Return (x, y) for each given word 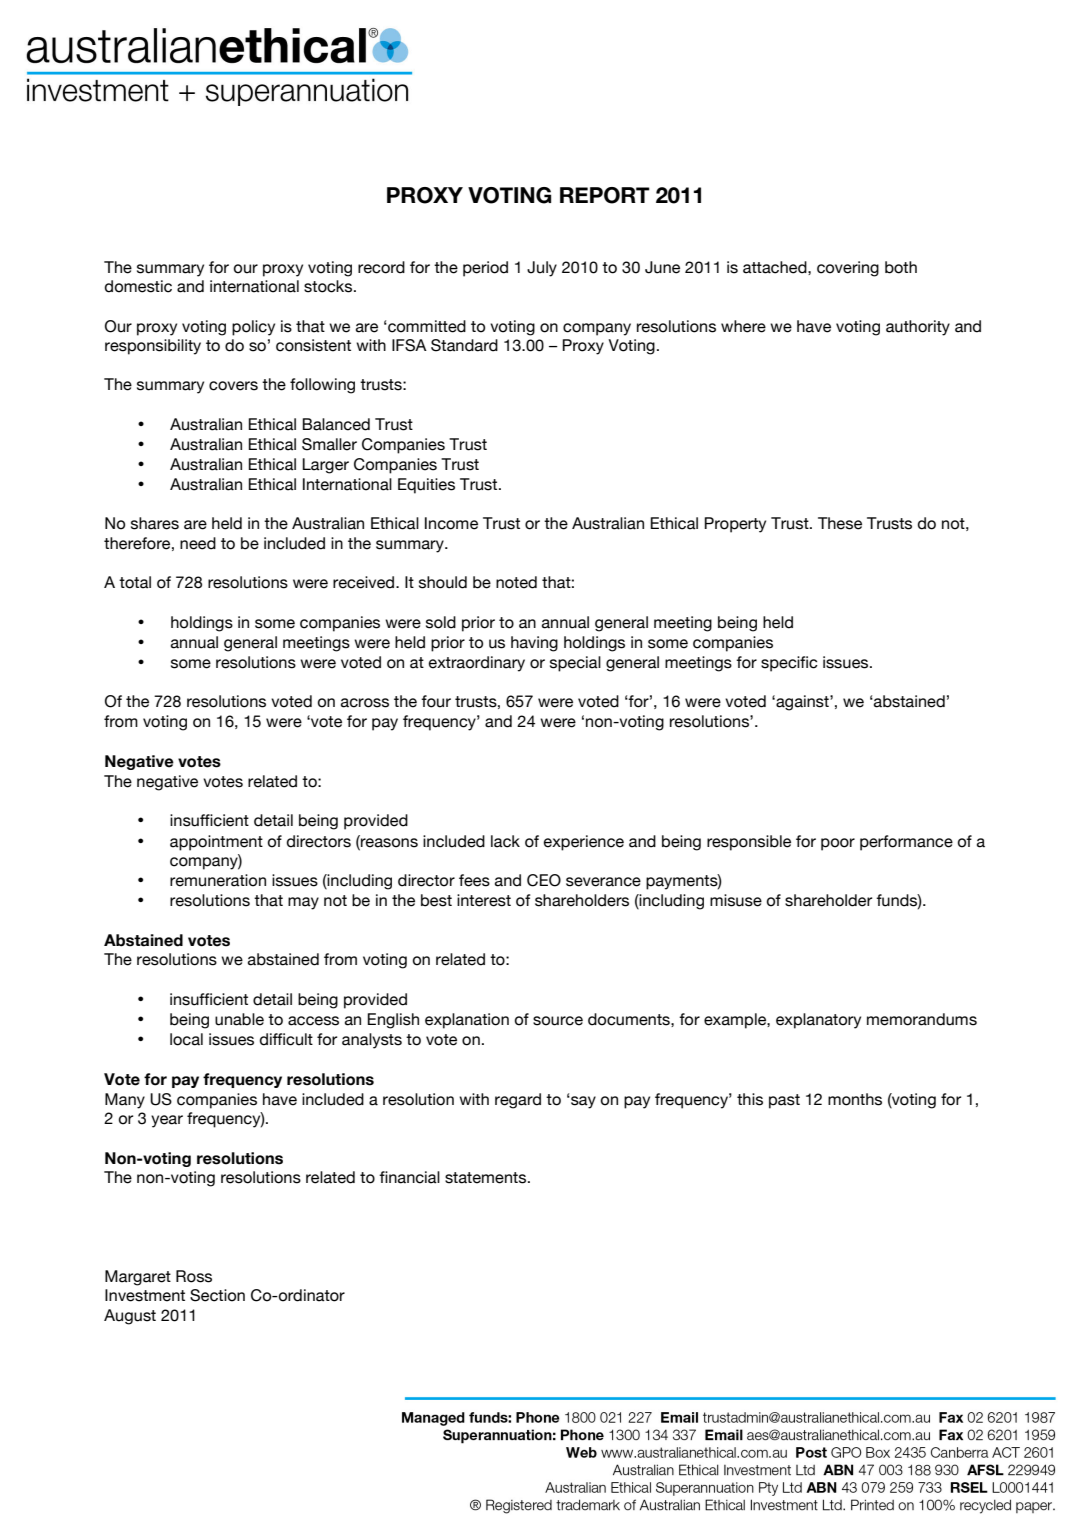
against (802, 703)
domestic (138, 286)
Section (217, 1295)
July (542, 269)
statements (487, 1178)
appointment (216, 843)
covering (848, 269)
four (436, 701)
